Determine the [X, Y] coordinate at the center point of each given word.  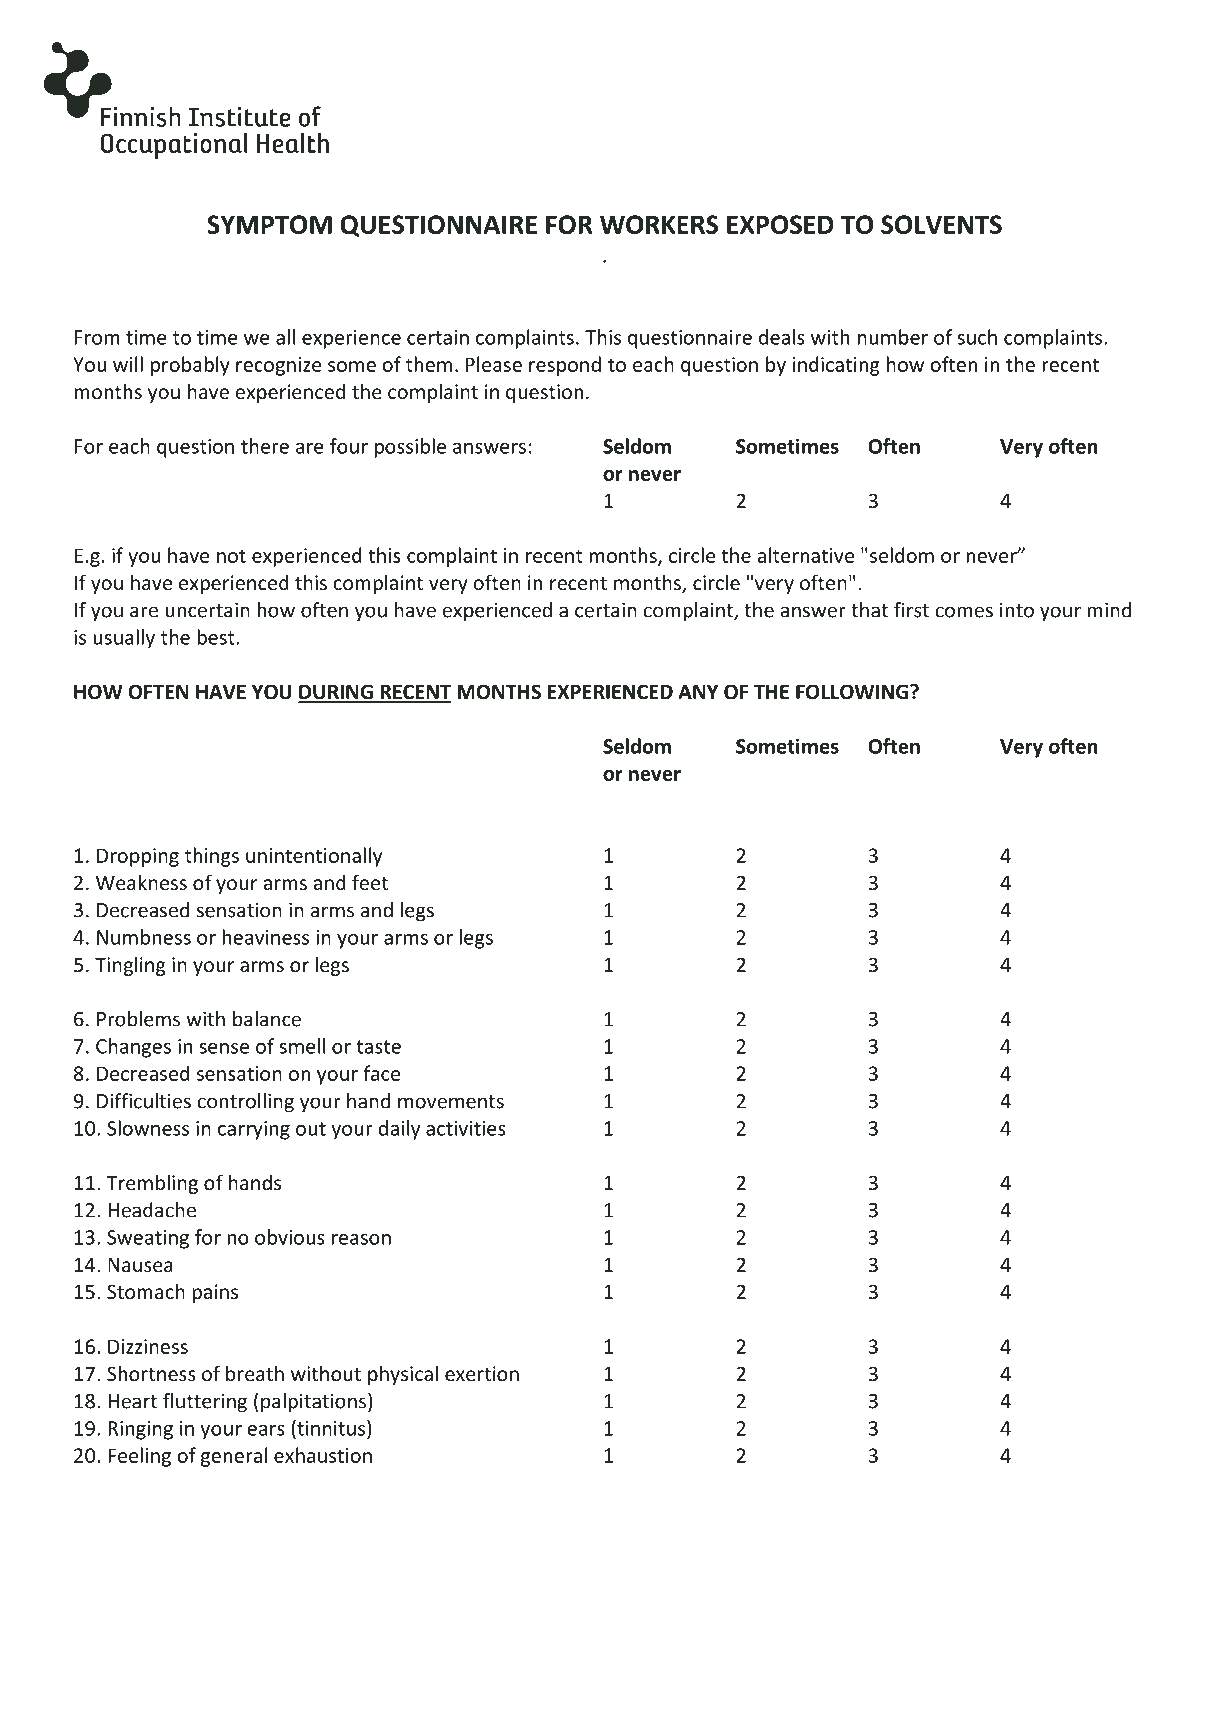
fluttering [205, 1403]
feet [370, 882]
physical [403, 1375]
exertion [482, 1373]
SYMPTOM [269, 224]
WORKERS [659, 224]
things [212, 857]
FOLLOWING [853, 692]
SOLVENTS [941, 224]
